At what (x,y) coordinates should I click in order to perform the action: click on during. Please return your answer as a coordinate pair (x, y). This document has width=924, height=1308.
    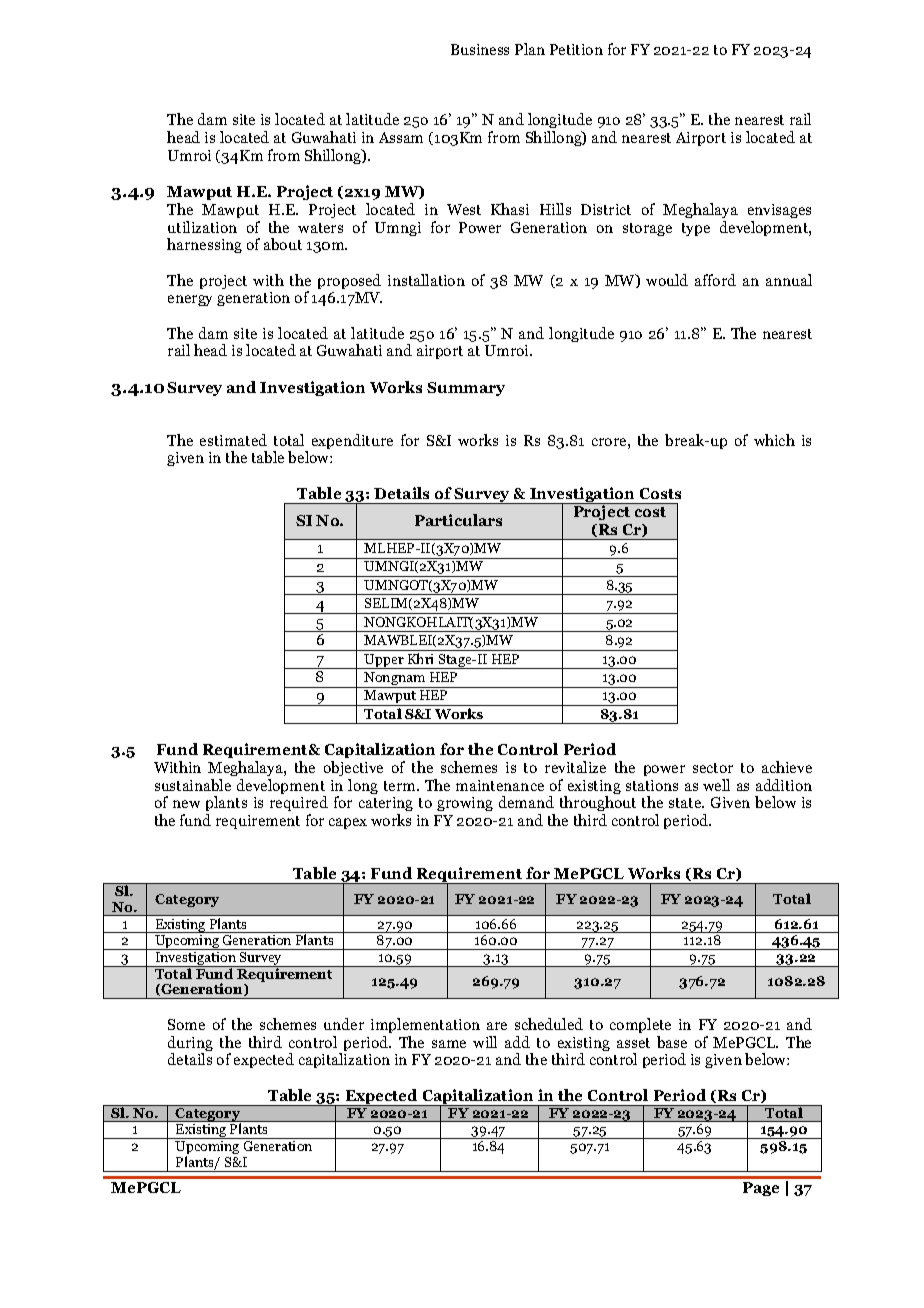
    Looking at the image, I should click on (190, 1045).
